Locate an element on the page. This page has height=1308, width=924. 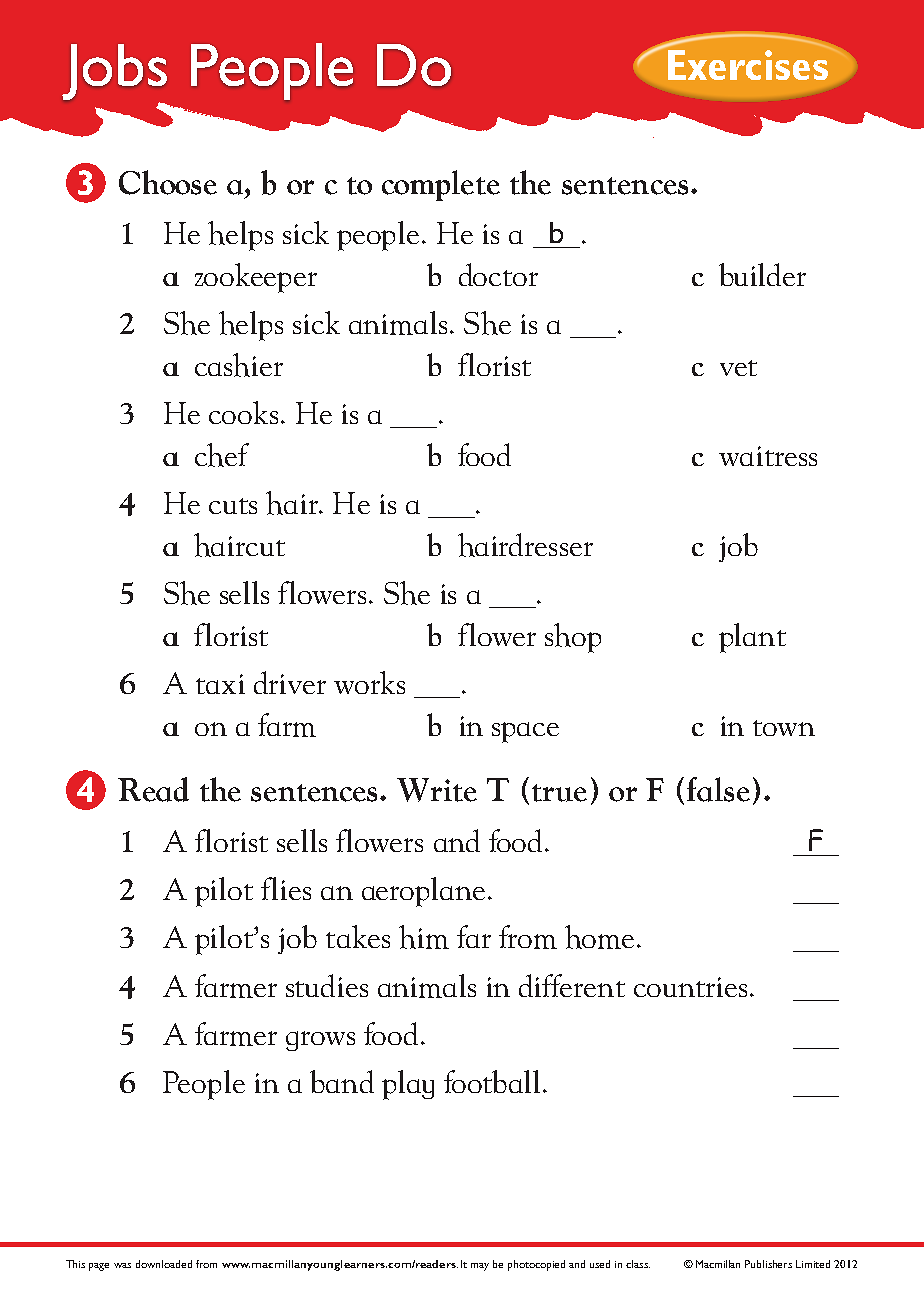
false is located at coordinates (718, 789).
